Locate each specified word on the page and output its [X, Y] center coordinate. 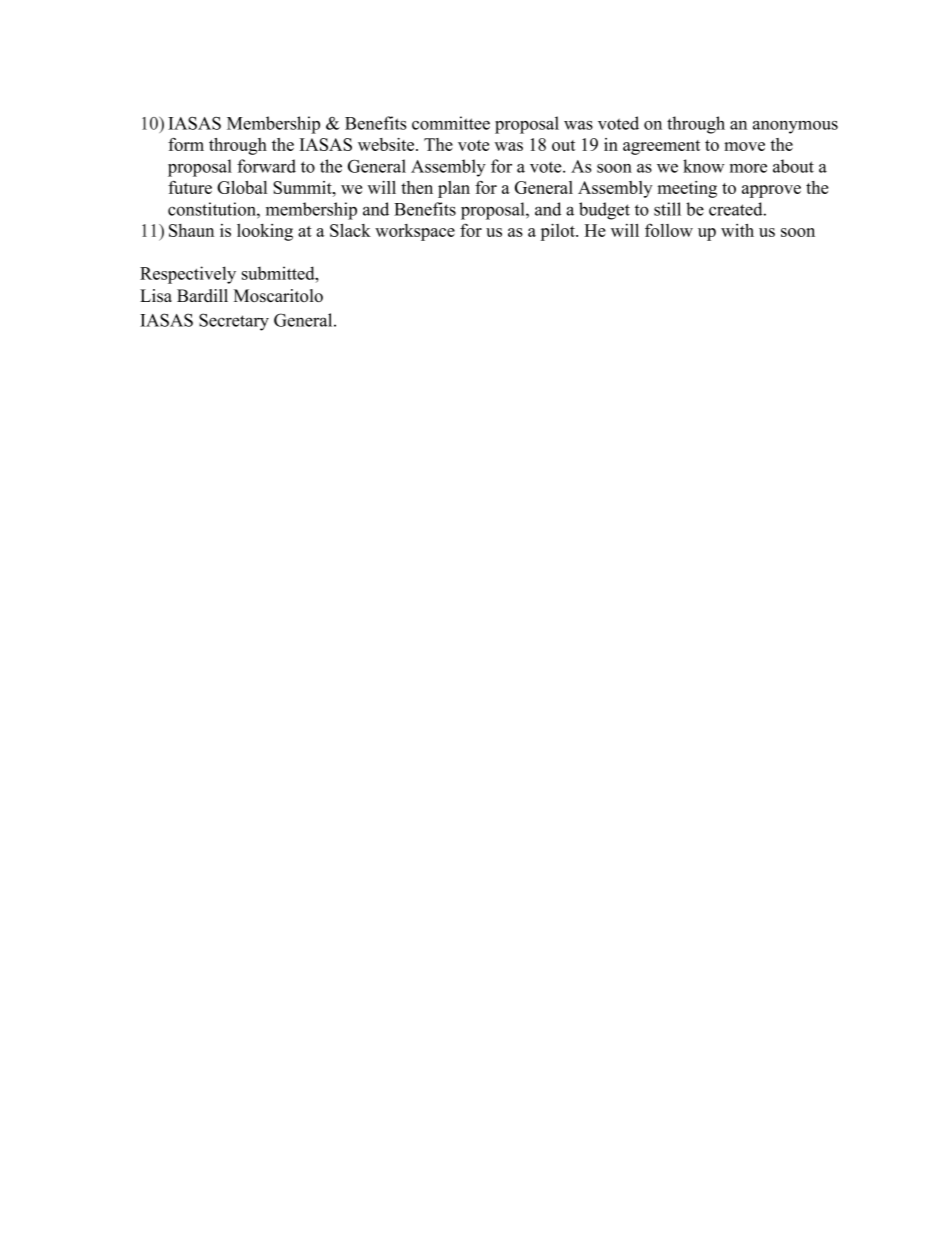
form [186, 144]
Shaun [191, 230]
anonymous [795, 127]
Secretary [234, 322]
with [737, 230]
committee [451, 123]
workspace [415, 232]
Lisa [156, 295]
